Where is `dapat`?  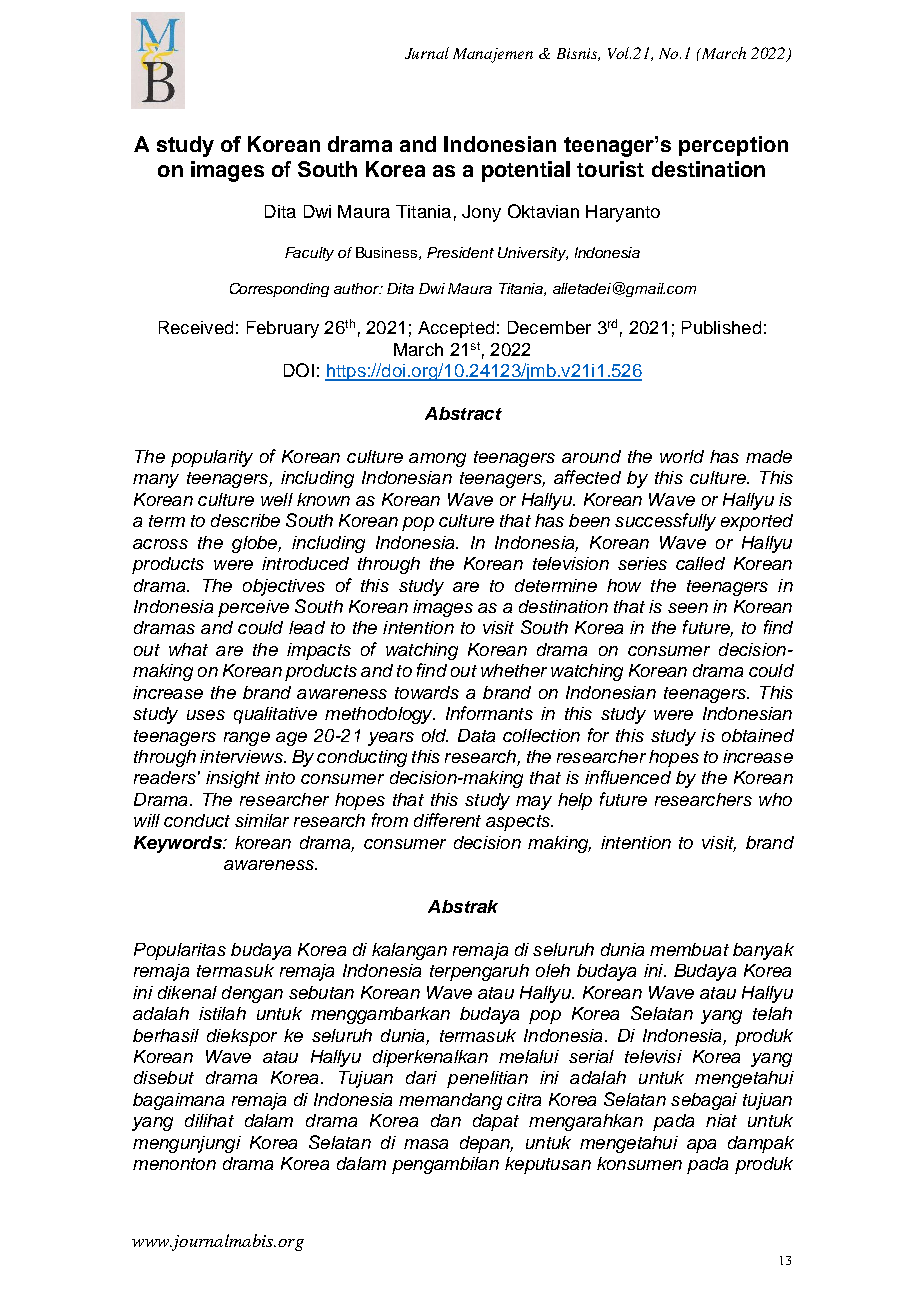 dapat is located at coordinates (496, 1122).
